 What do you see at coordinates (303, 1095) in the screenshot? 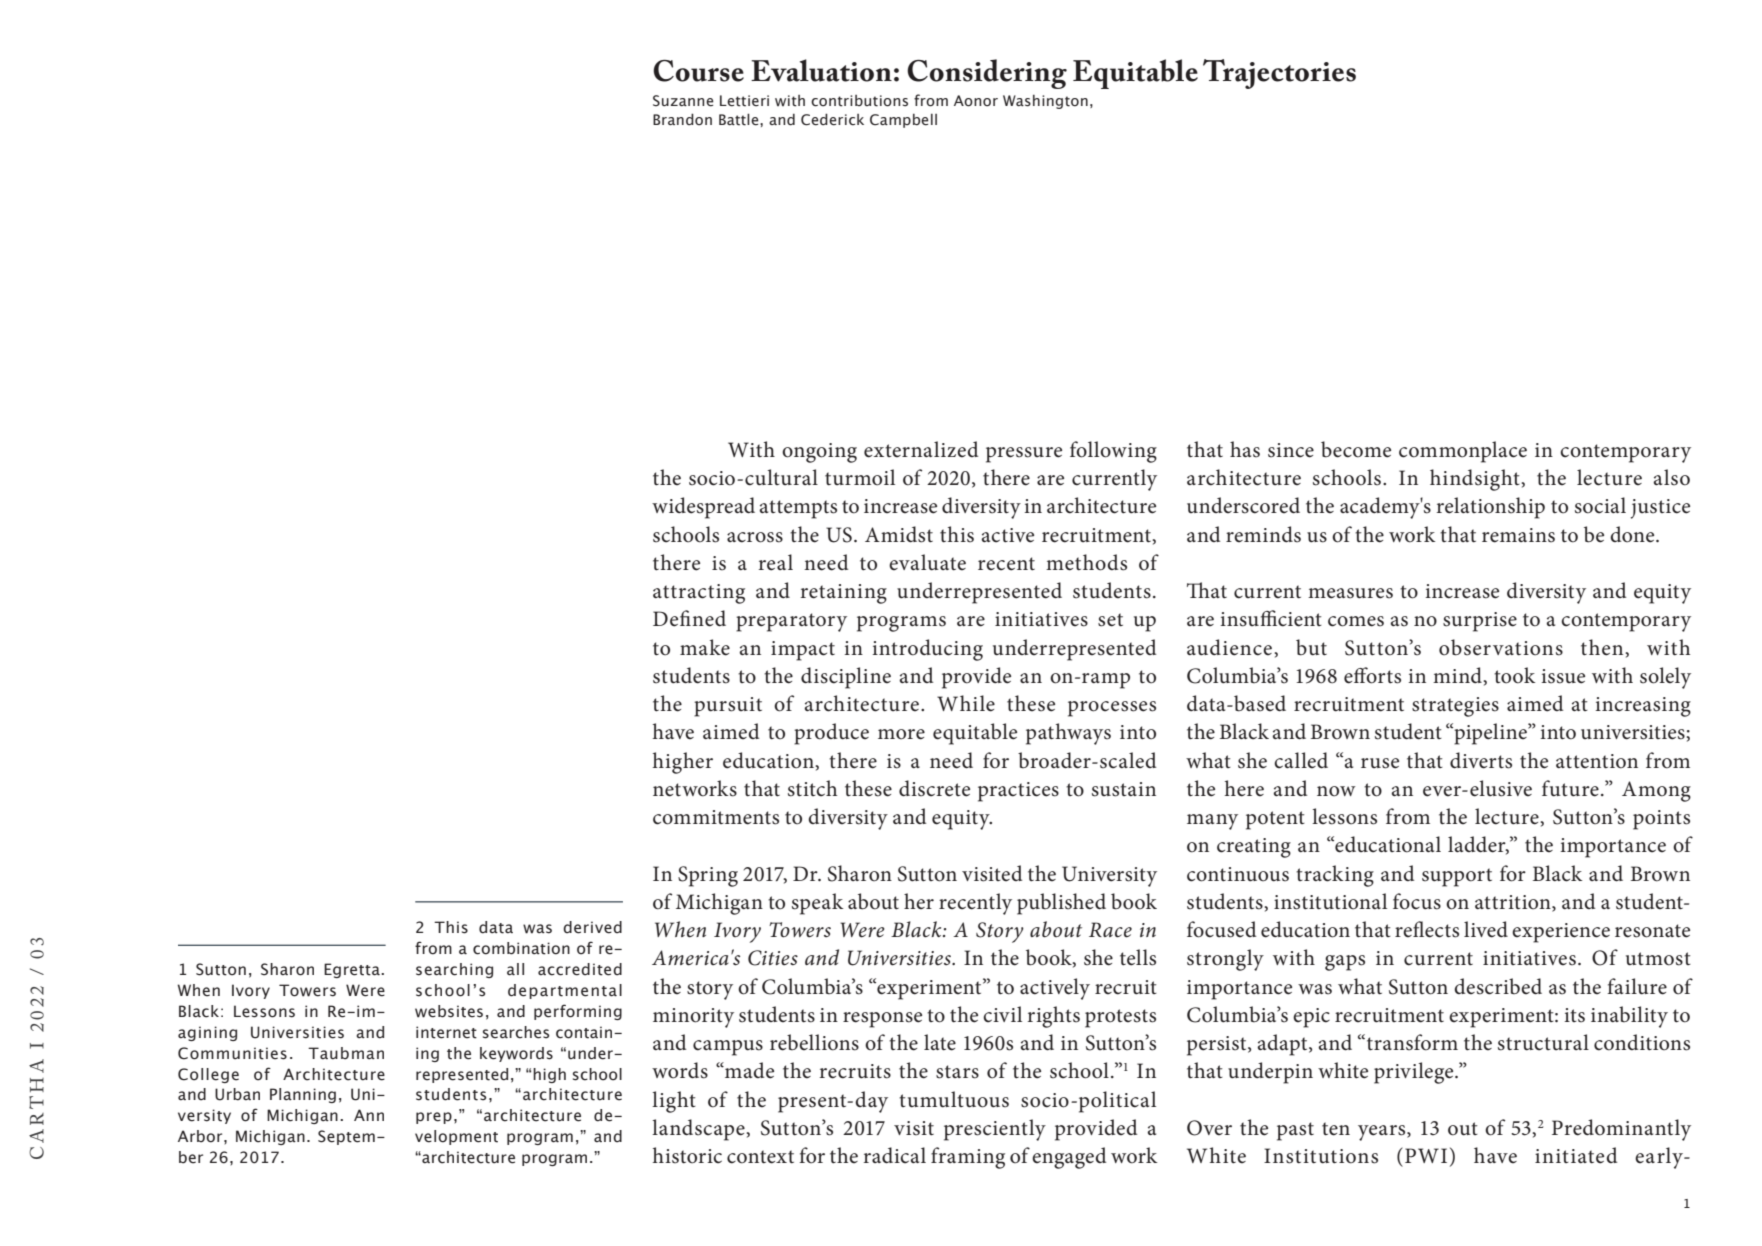
I see `Planning` at bounding box center [303, 1095].
